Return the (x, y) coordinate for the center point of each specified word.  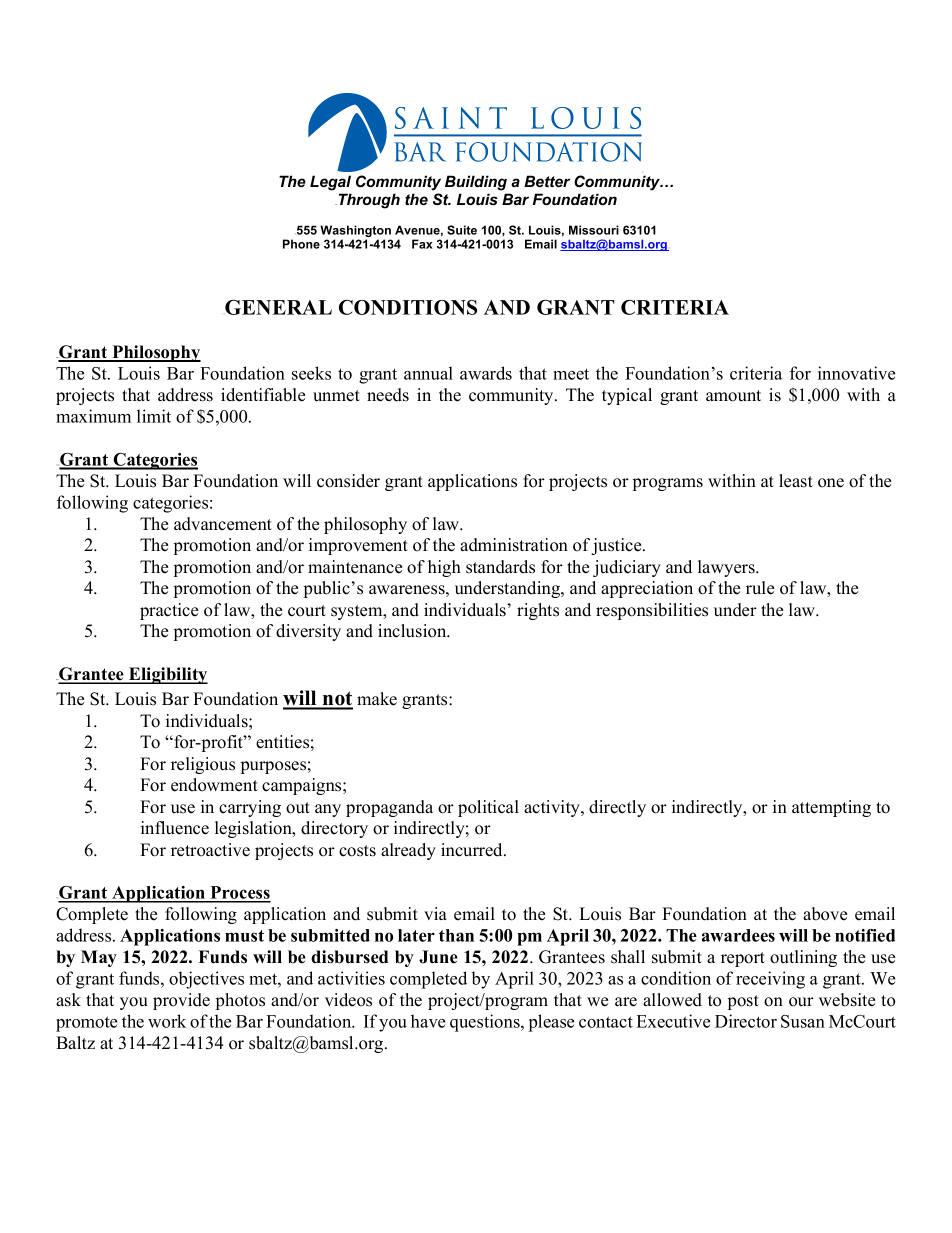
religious (203, 765)
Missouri (594, 230)
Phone (301, 244)
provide (181, 1001)
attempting (831, 808)
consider (348, 481)
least (796, 481)
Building (476, 183)
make (377, 699)
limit (154, 416)
